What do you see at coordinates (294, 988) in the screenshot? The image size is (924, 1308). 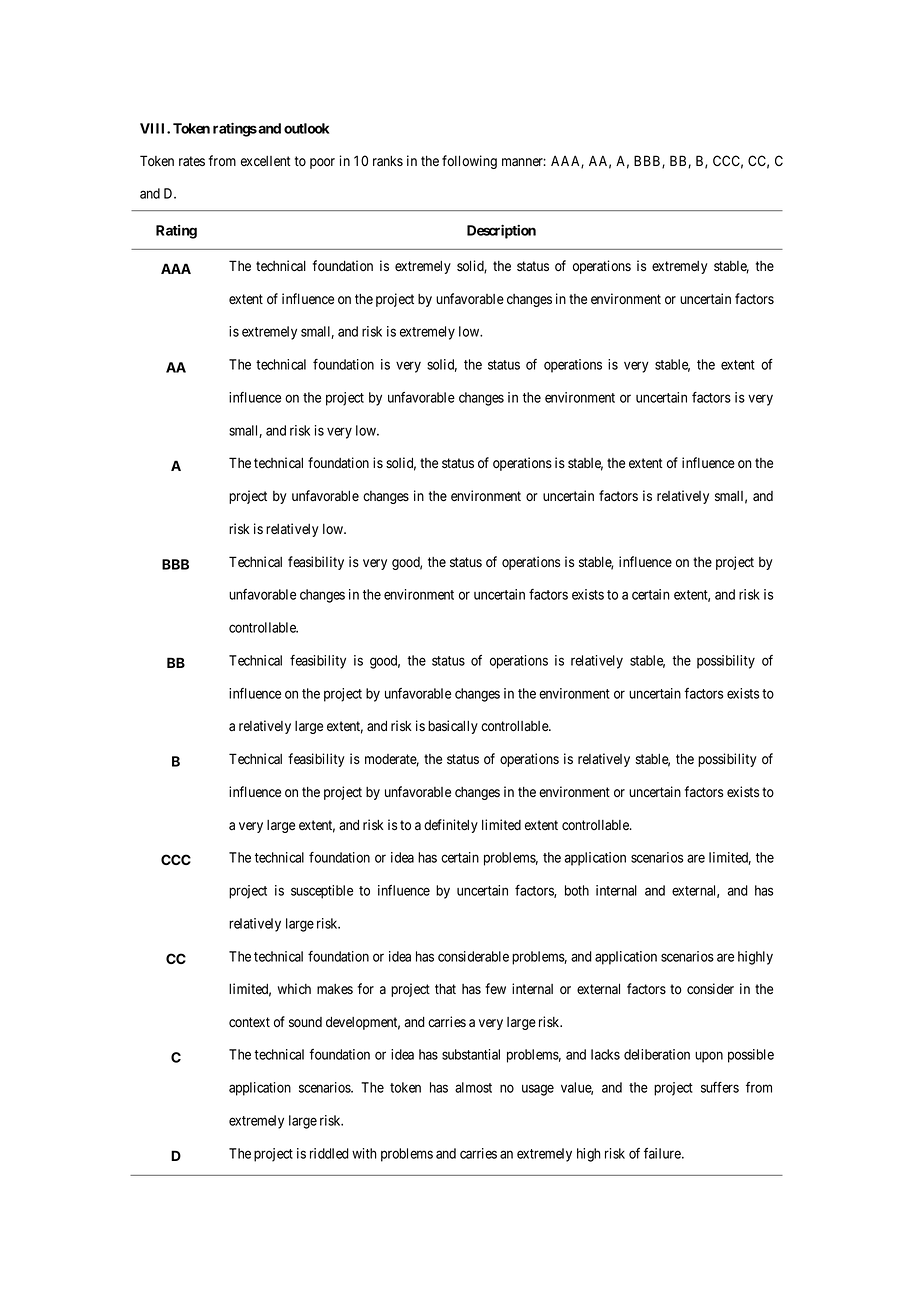 I see `which` at bounding box center [294, 988].
